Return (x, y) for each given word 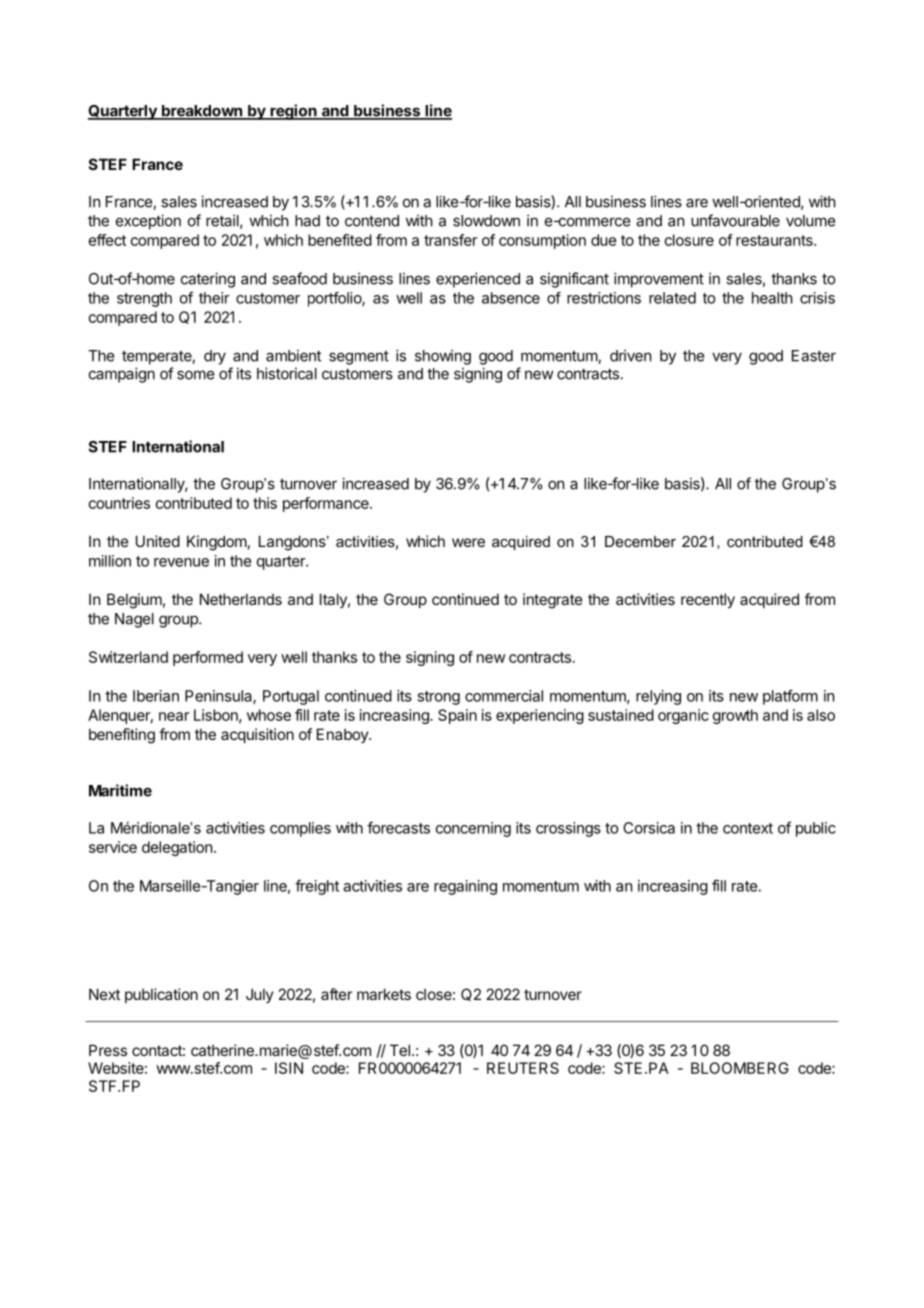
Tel (400, 1050)
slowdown (486, 221)
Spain (457, 716)
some (195, 375)
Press (108, 1050)
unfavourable (735, 220)
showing (443, 357)
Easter (814, 356)
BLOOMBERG (740, 1068)
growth (735, 716)
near (174, 716)
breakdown (202, 112)
